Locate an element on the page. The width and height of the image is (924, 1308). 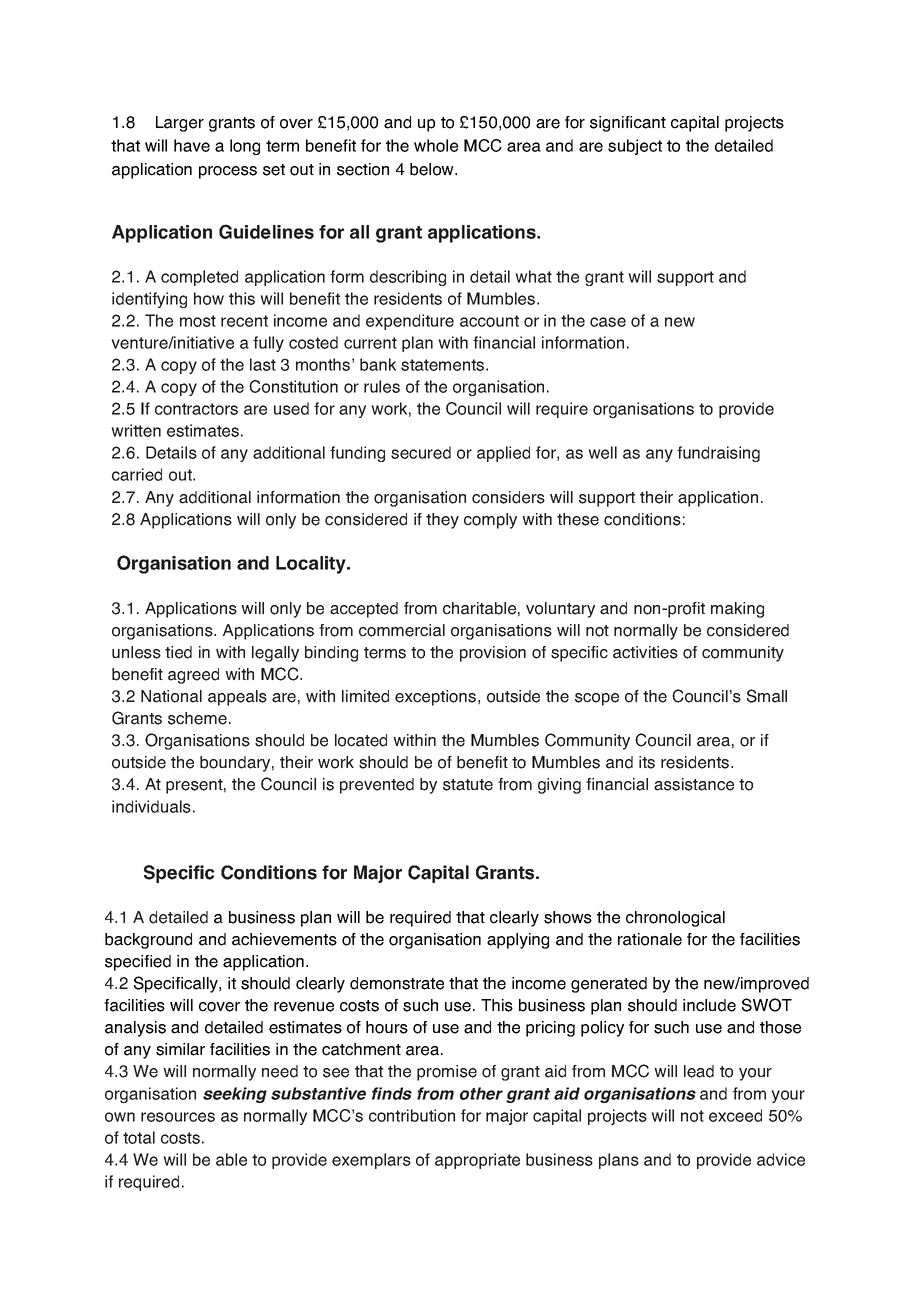
resources is located at coordinates (178, 1117).
